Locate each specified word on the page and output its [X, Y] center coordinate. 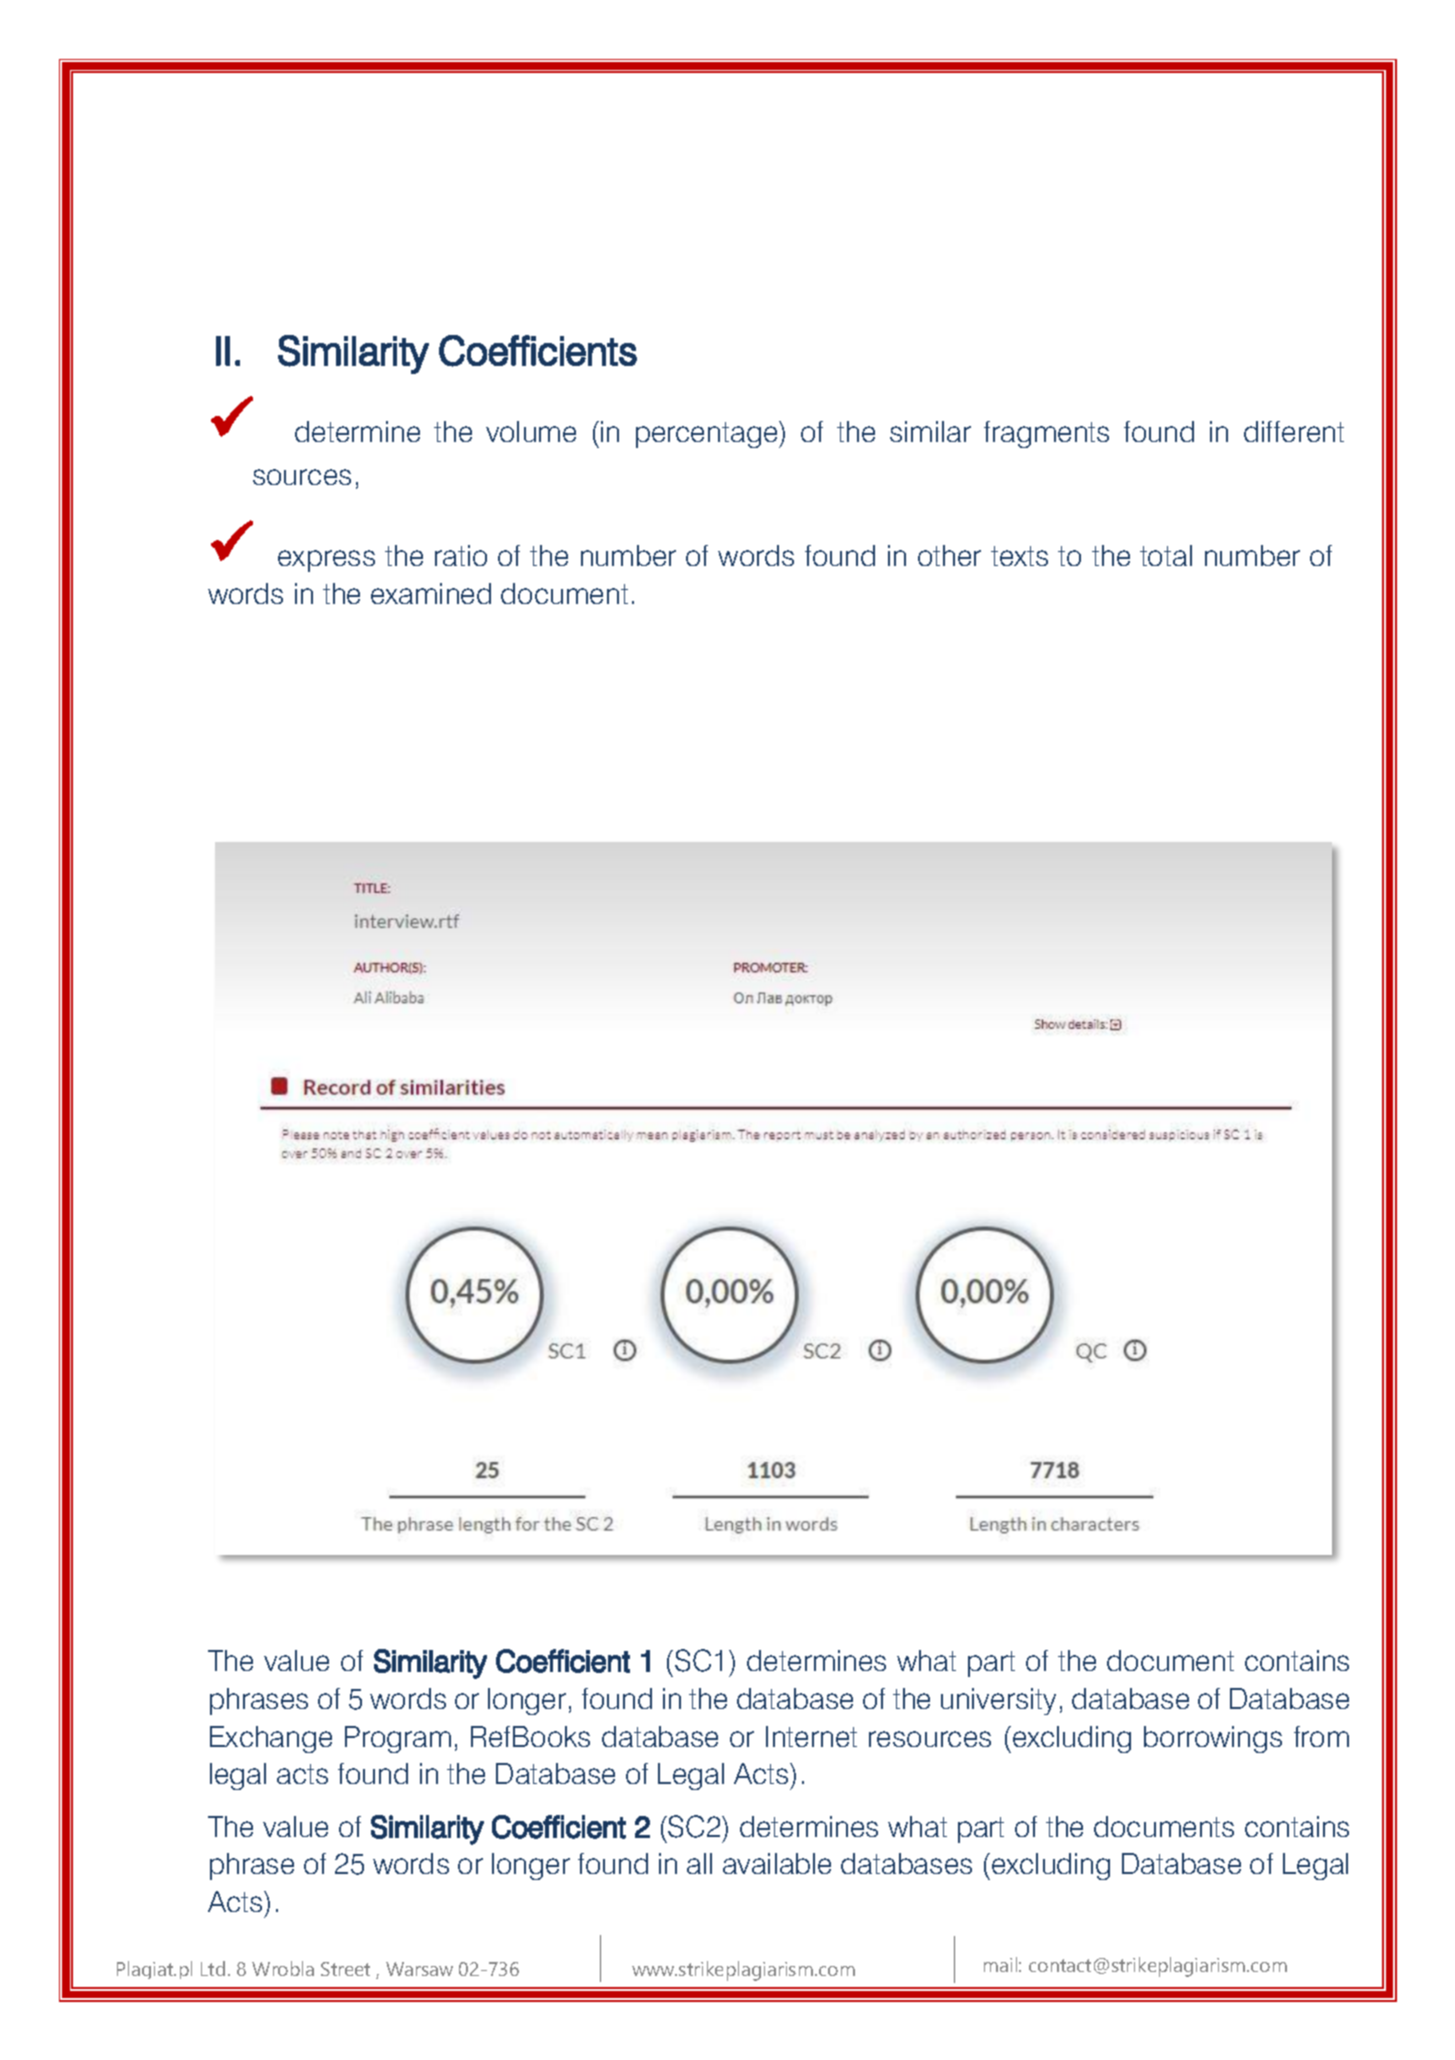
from [1321, 1736]
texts [1019, 556]
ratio [461, 555]
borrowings [1213, 1739]
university [998, 1701]
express [326, 561]
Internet [811, 1736]
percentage [708, 434]
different [1294, 431]
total [1166, 555]
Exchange [271, 1739]
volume [531, 431]
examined [431, 593]
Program [398, 1739]
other [949, 555]
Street [345, 1969]
